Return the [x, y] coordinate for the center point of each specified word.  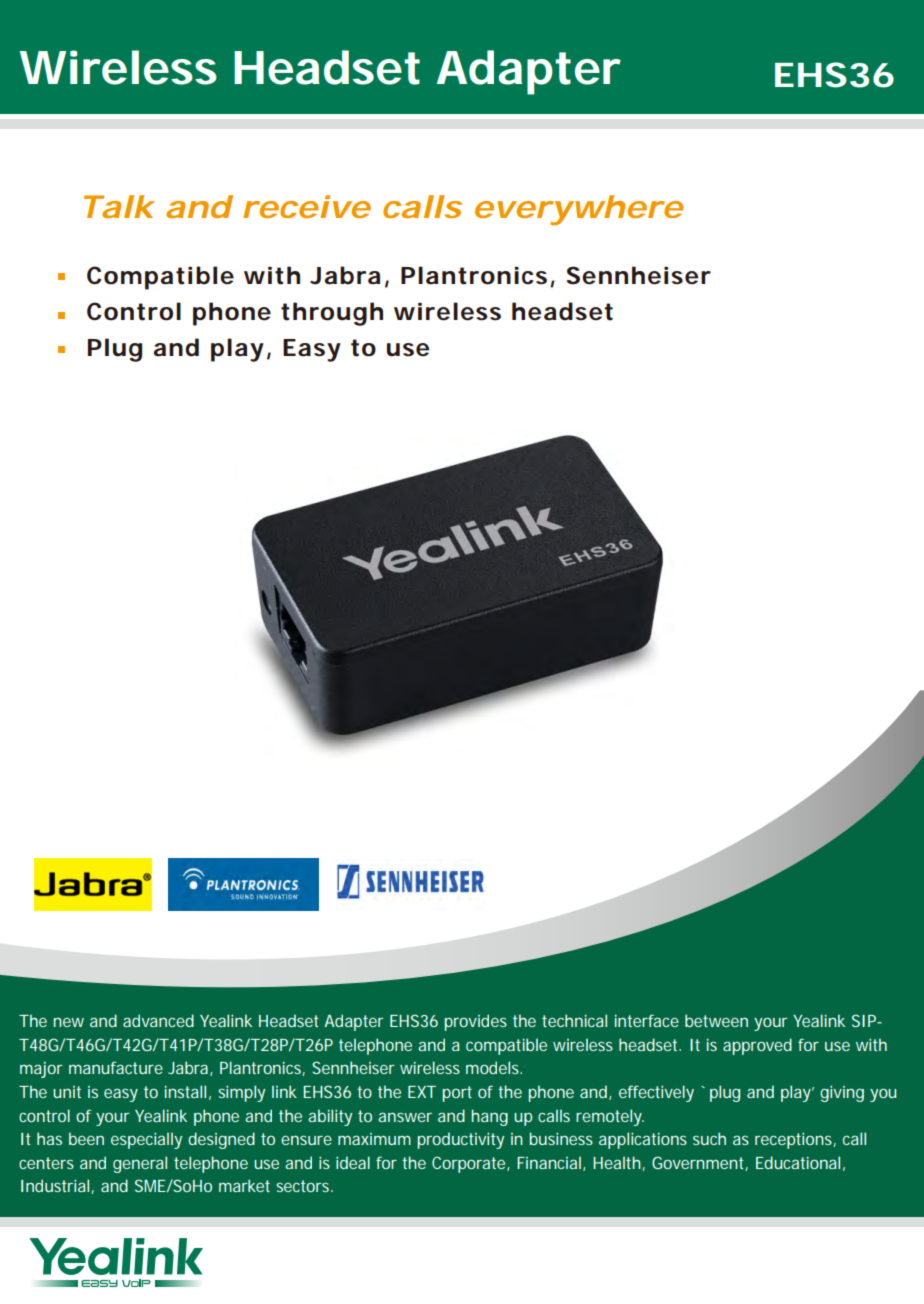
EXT [422, 1092]
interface [647, 1020]
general [140, 1164]
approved [757, 1046]
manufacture [116, 1067]
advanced [158, 1020]
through [332, 314]
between [716, 1020]
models [494, 1067]
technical [574, 1020]
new [68, 1022]
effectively [656, 1093]
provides [475, 1022]
